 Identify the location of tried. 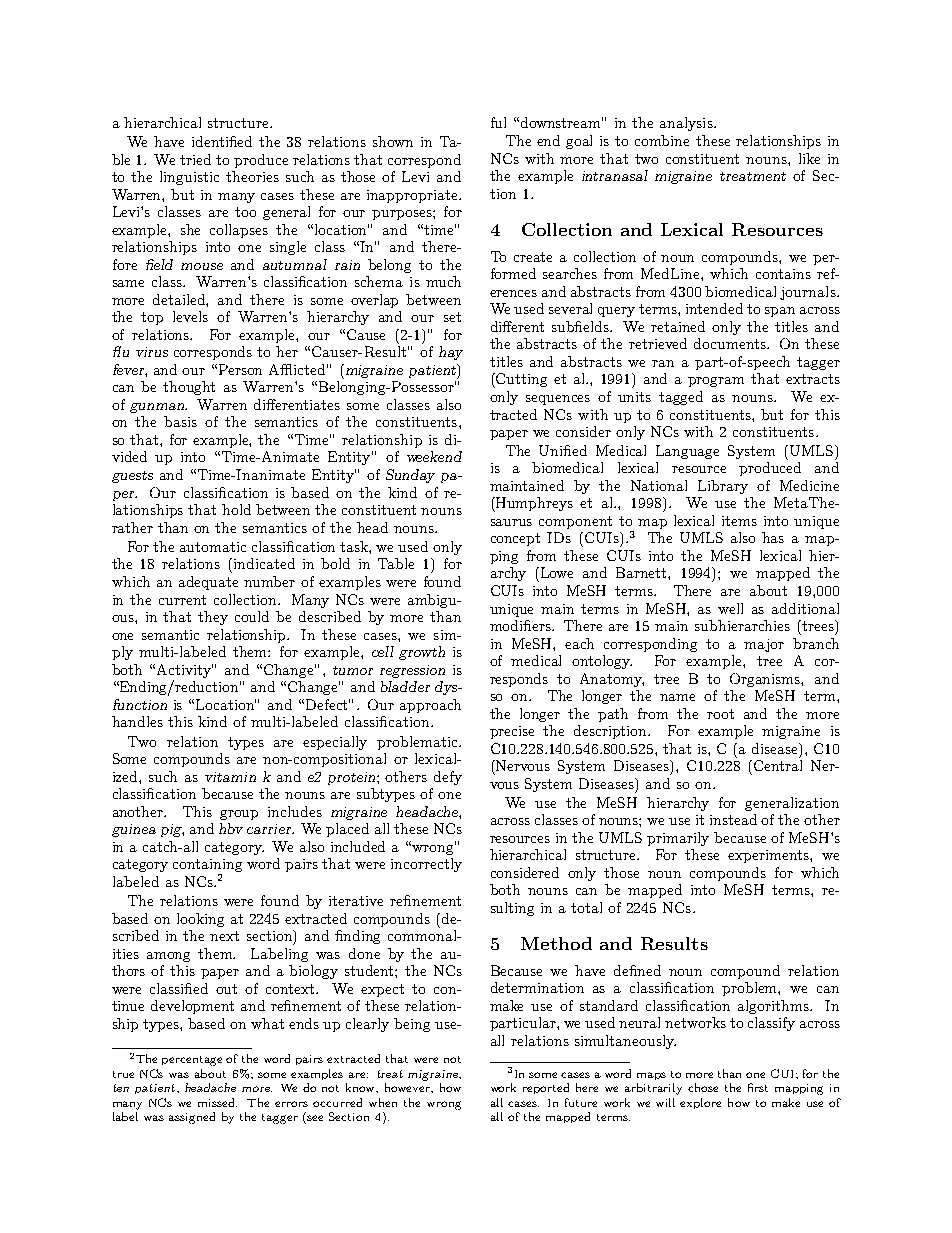
(195, 159).
